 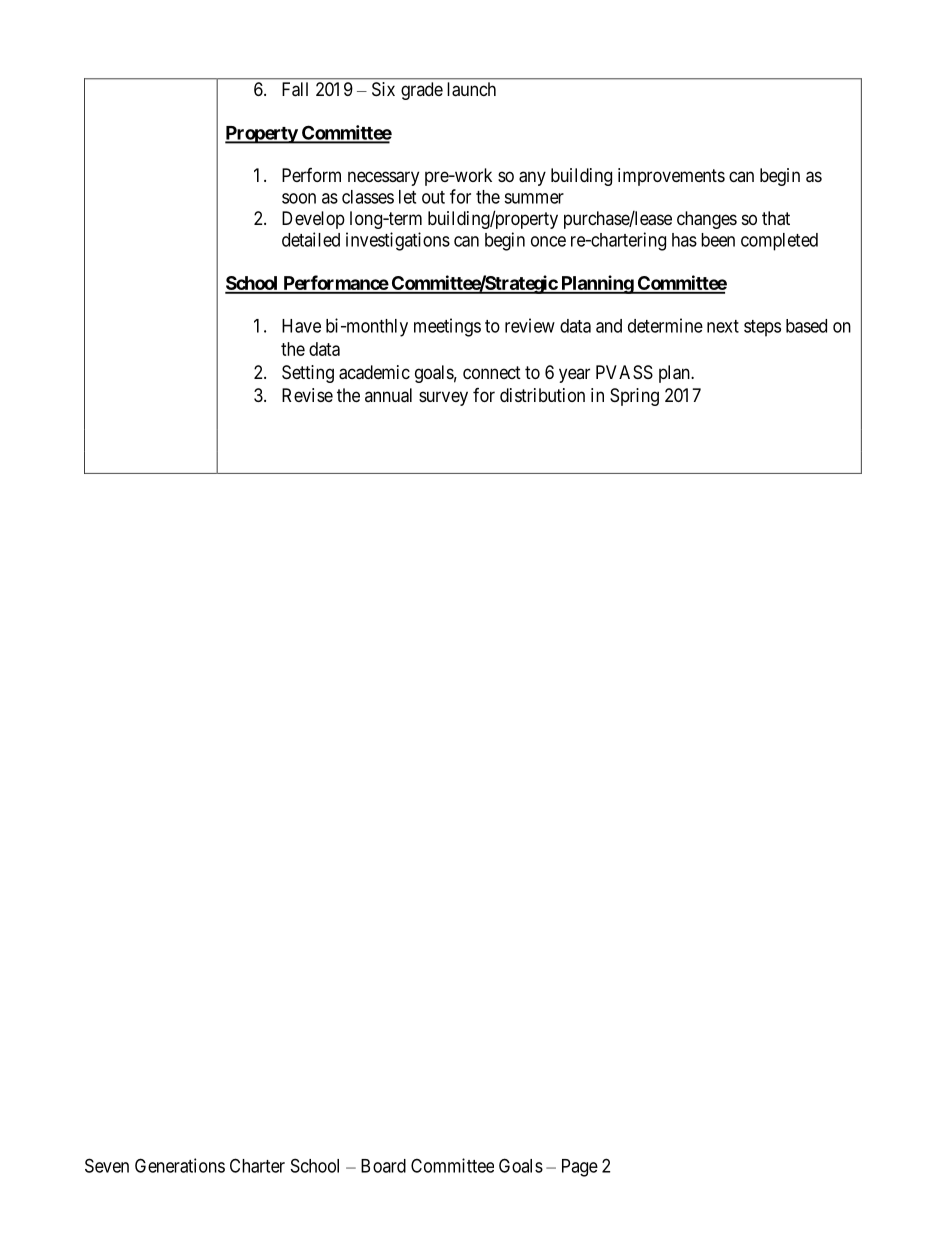 What do you see at coordinates (443, 398) in the image?
I see `survey` at bounding box center [443, 398].
